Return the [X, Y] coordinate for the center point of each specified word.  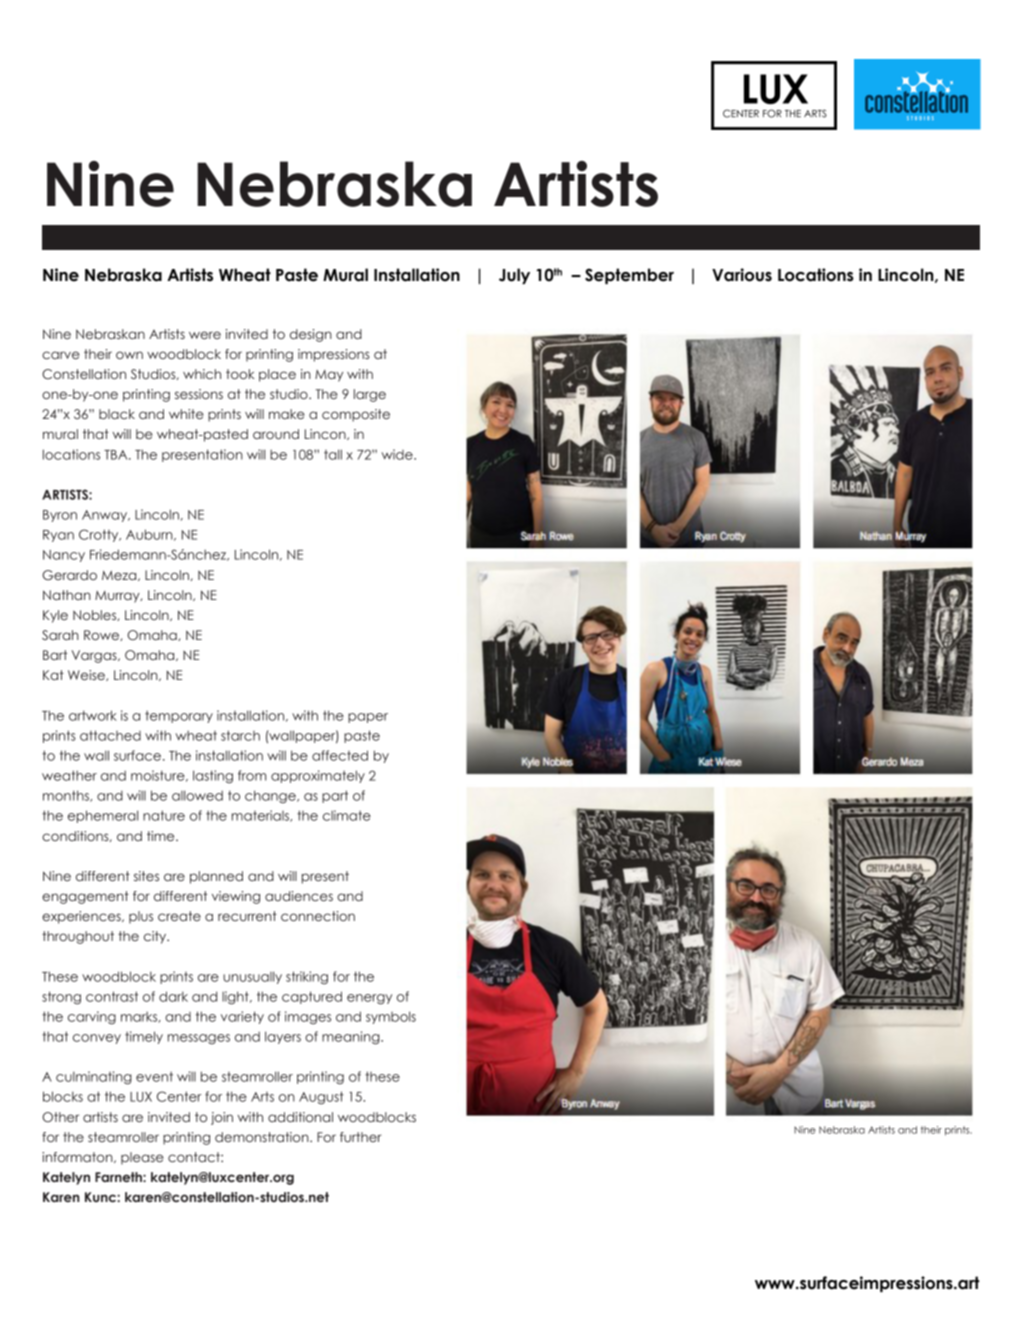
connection [318, 916]
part [335, 796]
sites [146, 876]
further [361, 1137]
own [129, 355]
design [311, 335]
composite [356, 415]
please [142, 1158]
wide [398, 454]
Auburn [150, 535]
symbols [391, 1017]
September [629, 276]
